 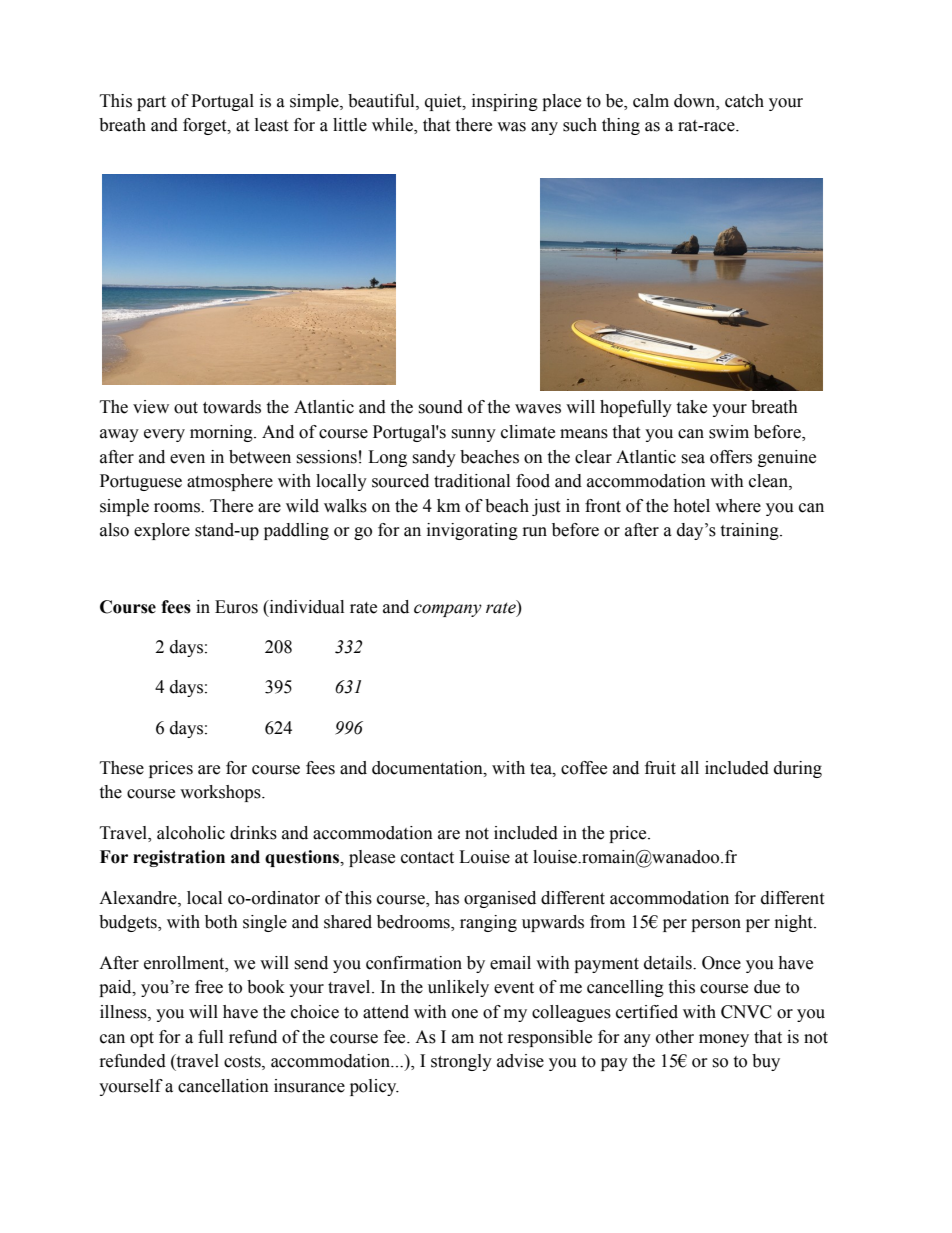 I want to click on strongly, so click(x=461, y=1062).
